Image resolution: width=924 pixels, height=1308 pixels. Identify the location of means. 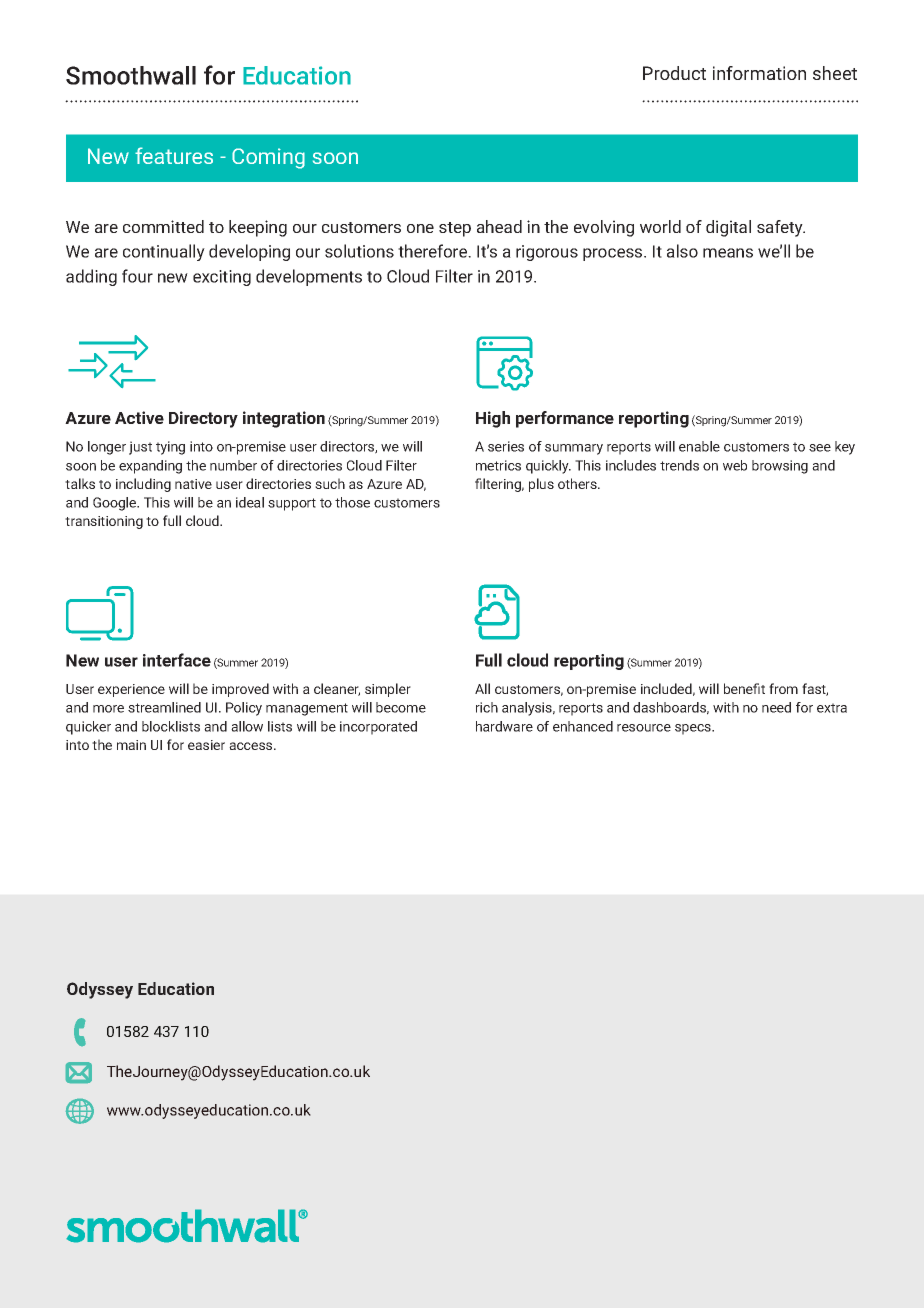
(728, 253).
